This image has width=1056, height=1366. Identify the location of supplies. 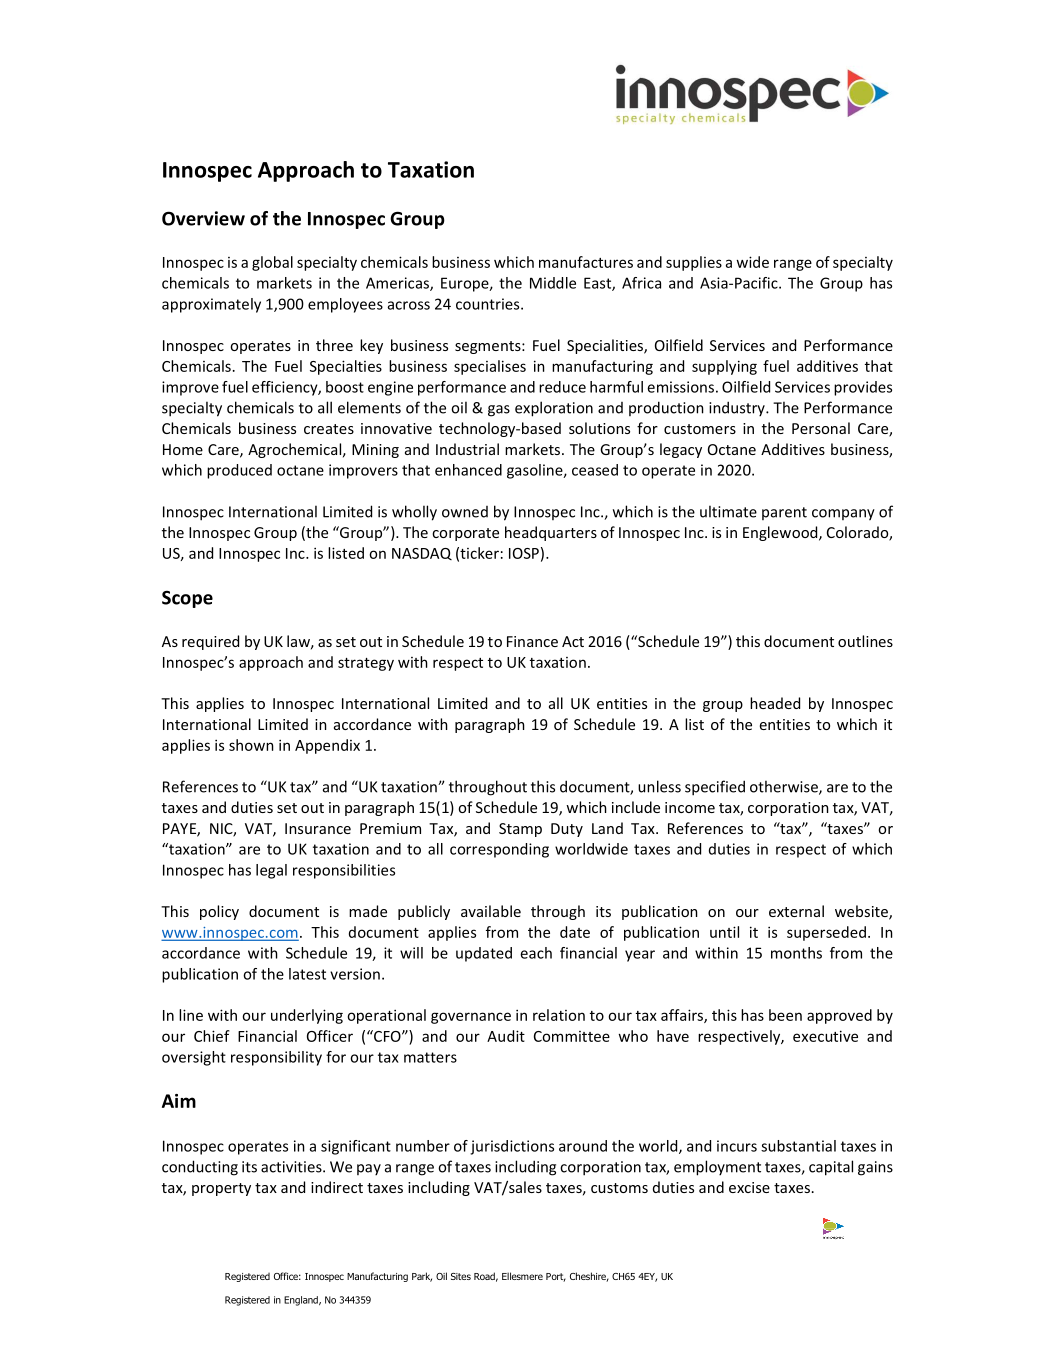
(694, 263).
